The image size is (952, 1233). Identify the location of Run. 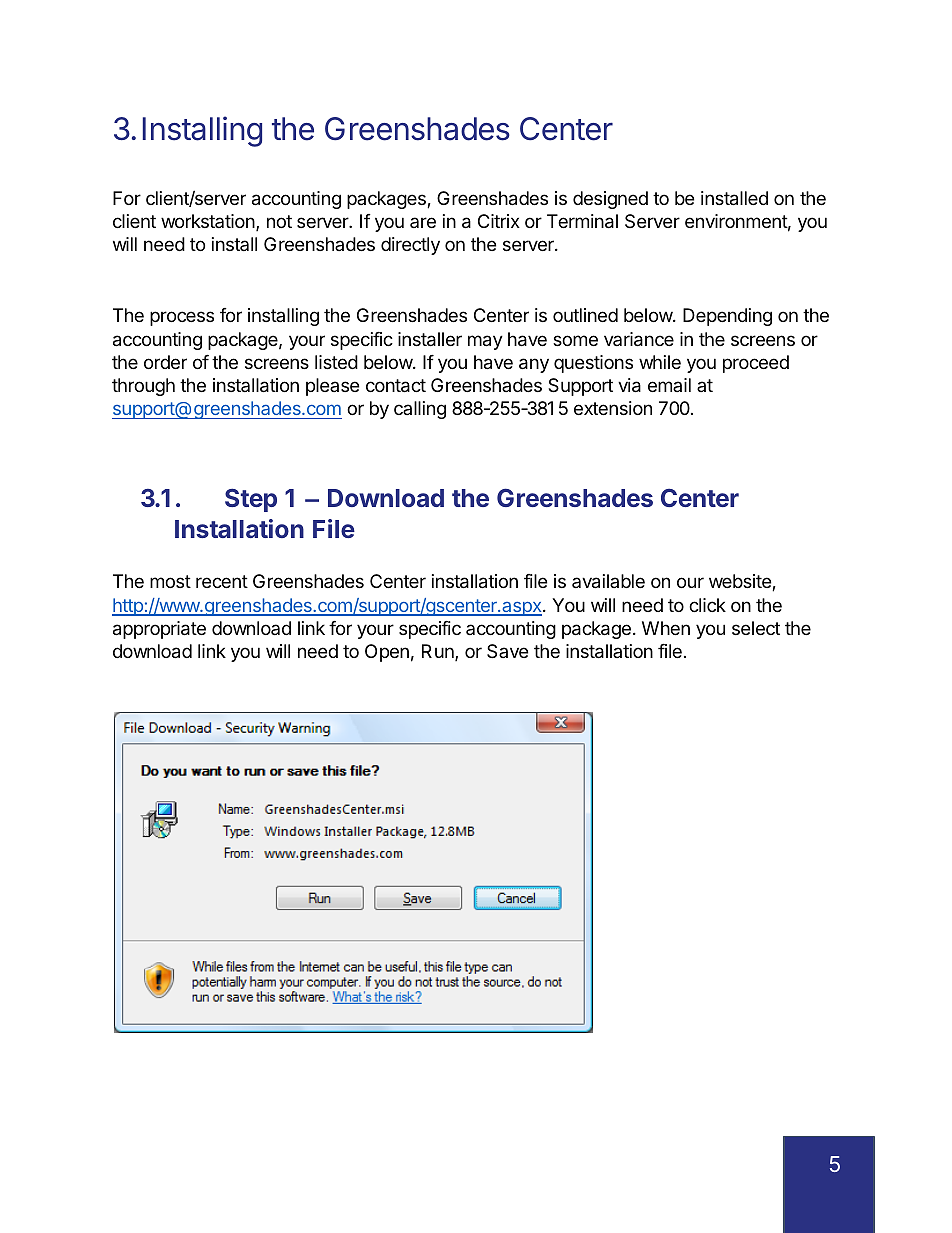
(439, 652).
